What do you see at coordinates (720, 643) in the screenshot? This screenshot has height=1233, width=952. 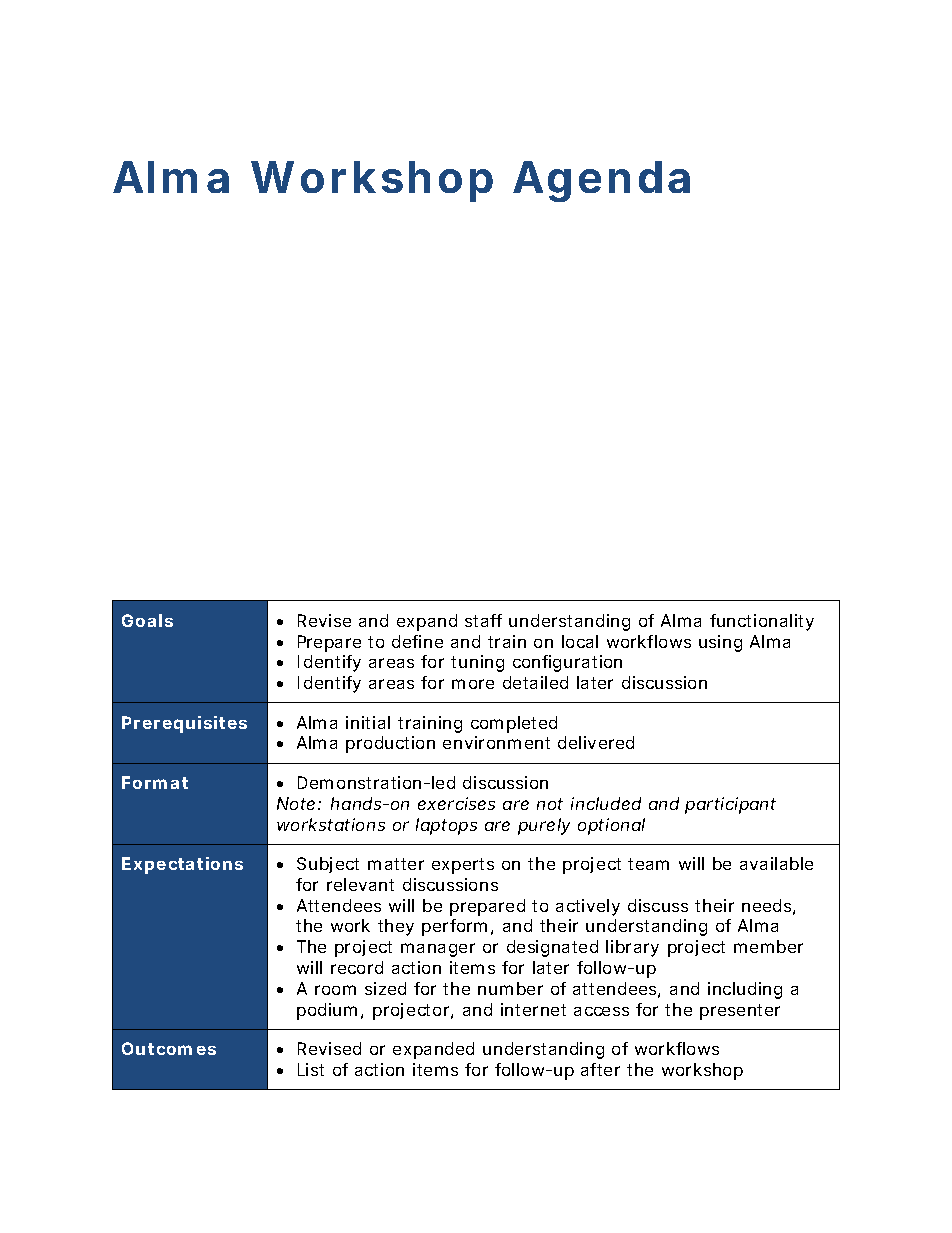 I see `using` at bounding box center [720, 643].
